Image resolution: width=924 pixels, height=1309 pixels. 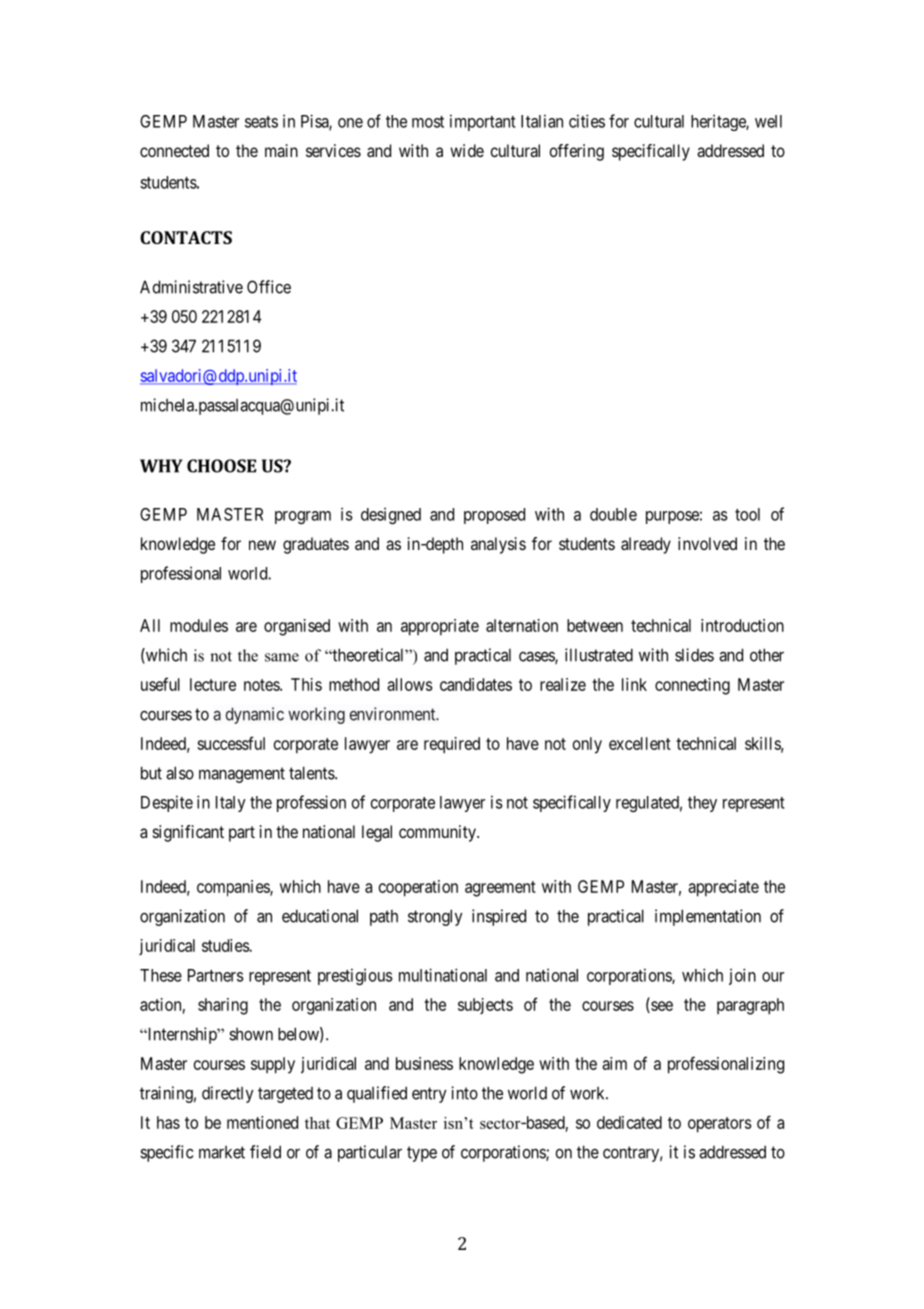 I want to click on analysis, so click(x=498, y=545).
